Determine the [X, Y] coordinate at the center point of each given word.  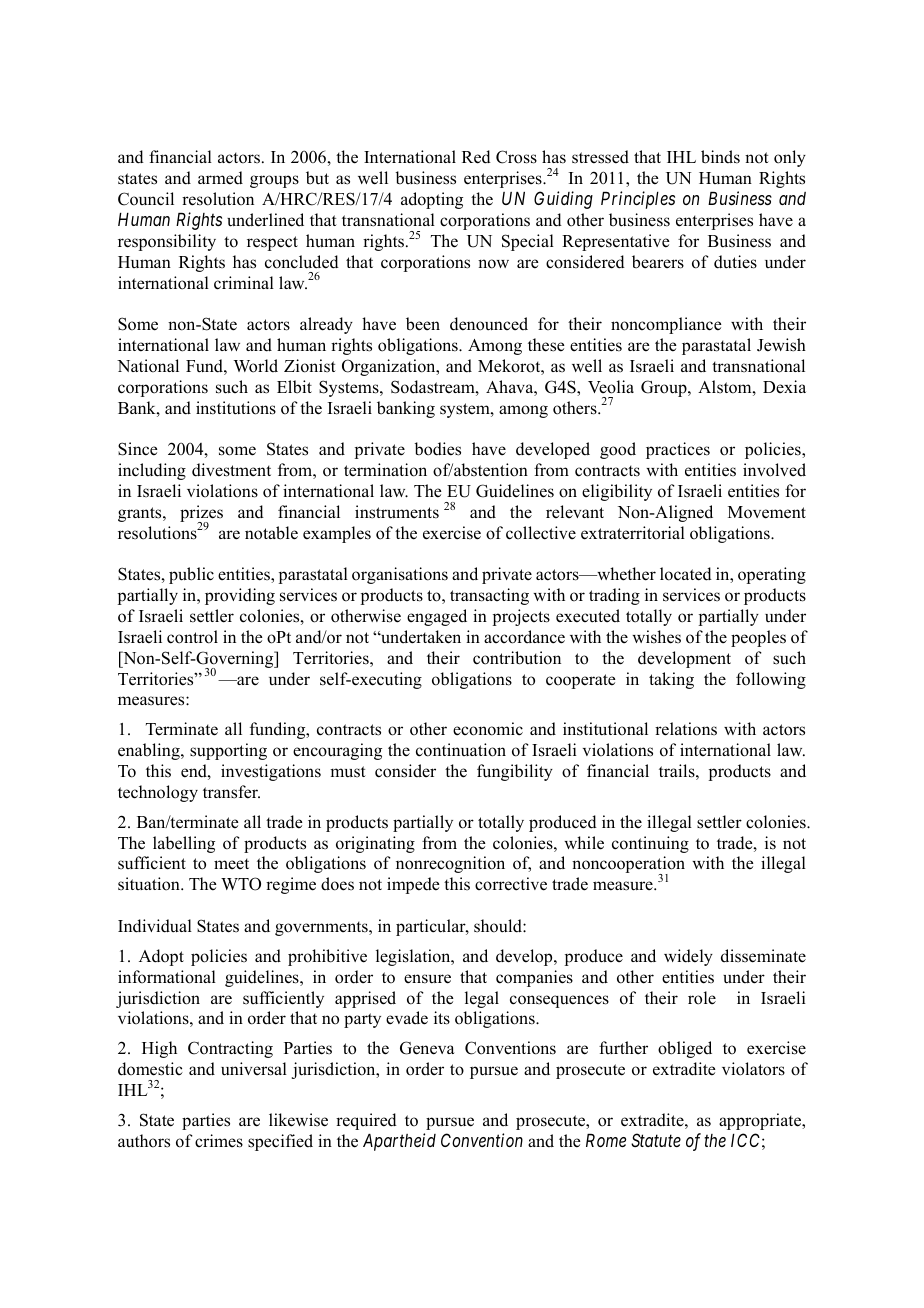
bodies [437, 449]
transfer [231, 792]
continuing [650, 844]
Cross [516, 157]
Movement [767, 512]
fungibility [515, 772]
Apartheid [399, 1142]
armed [220, 178]
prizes [201, 515]
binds [720, 157]
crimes [219, 1141]
